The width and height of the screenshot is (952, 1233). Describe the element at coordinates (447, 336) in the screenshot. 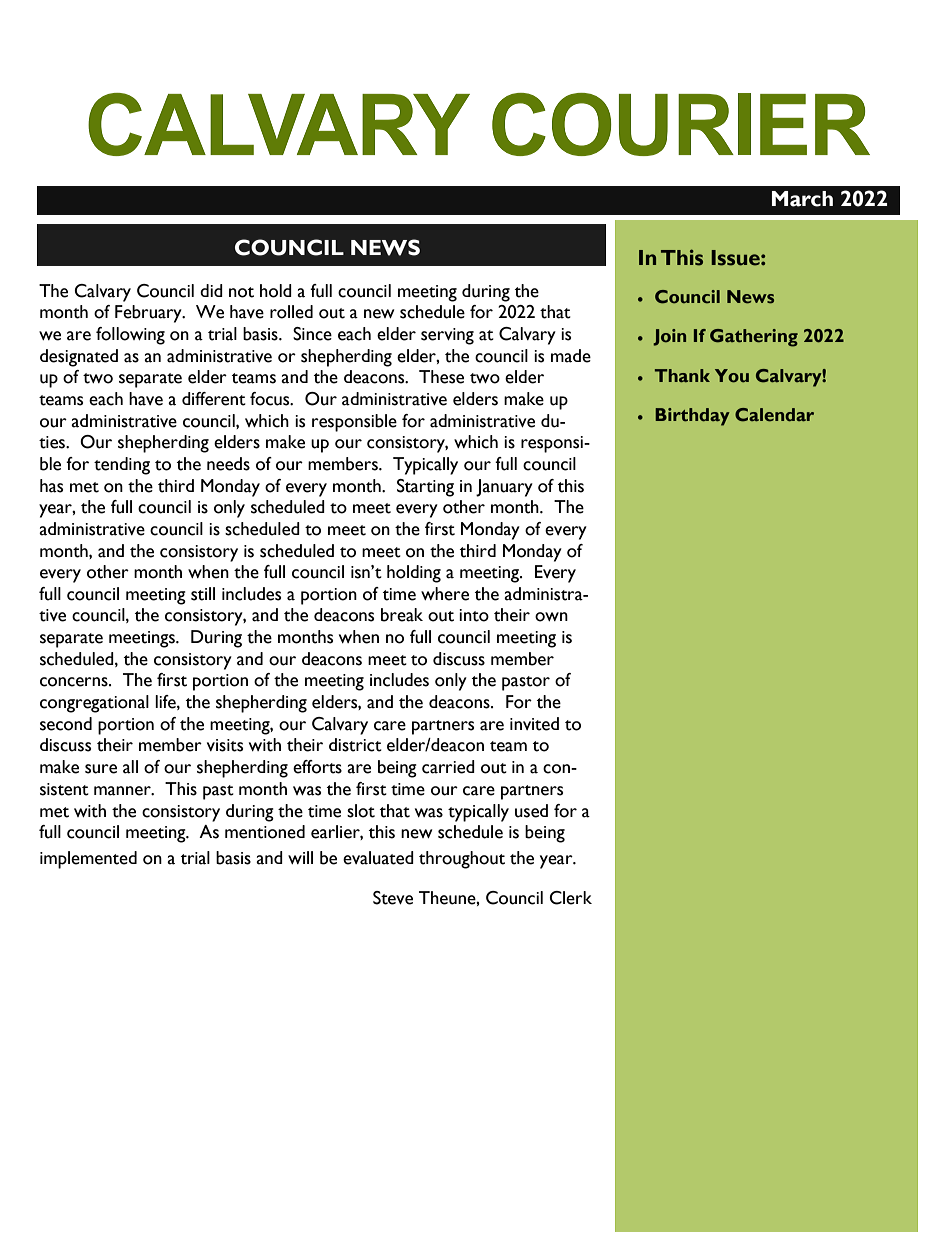

I see `serving` at that location.
